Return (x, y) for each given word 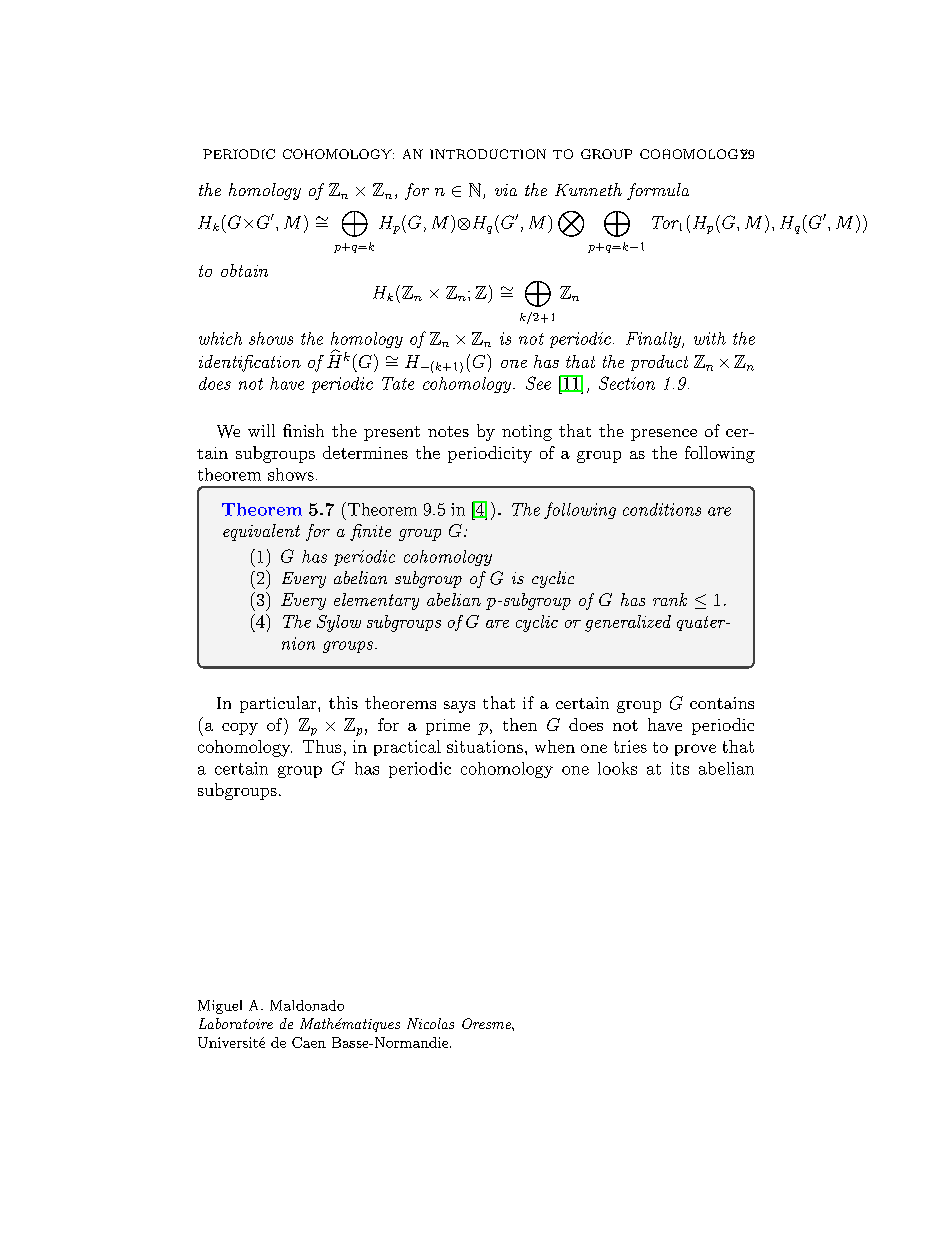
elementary (376, 601)
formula (658, 191)
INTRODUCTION (488, 154)
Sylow (339, 623)
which (220, 338)
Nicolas (430, 1023)
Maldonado (307, 1005)
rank (670, 599)
